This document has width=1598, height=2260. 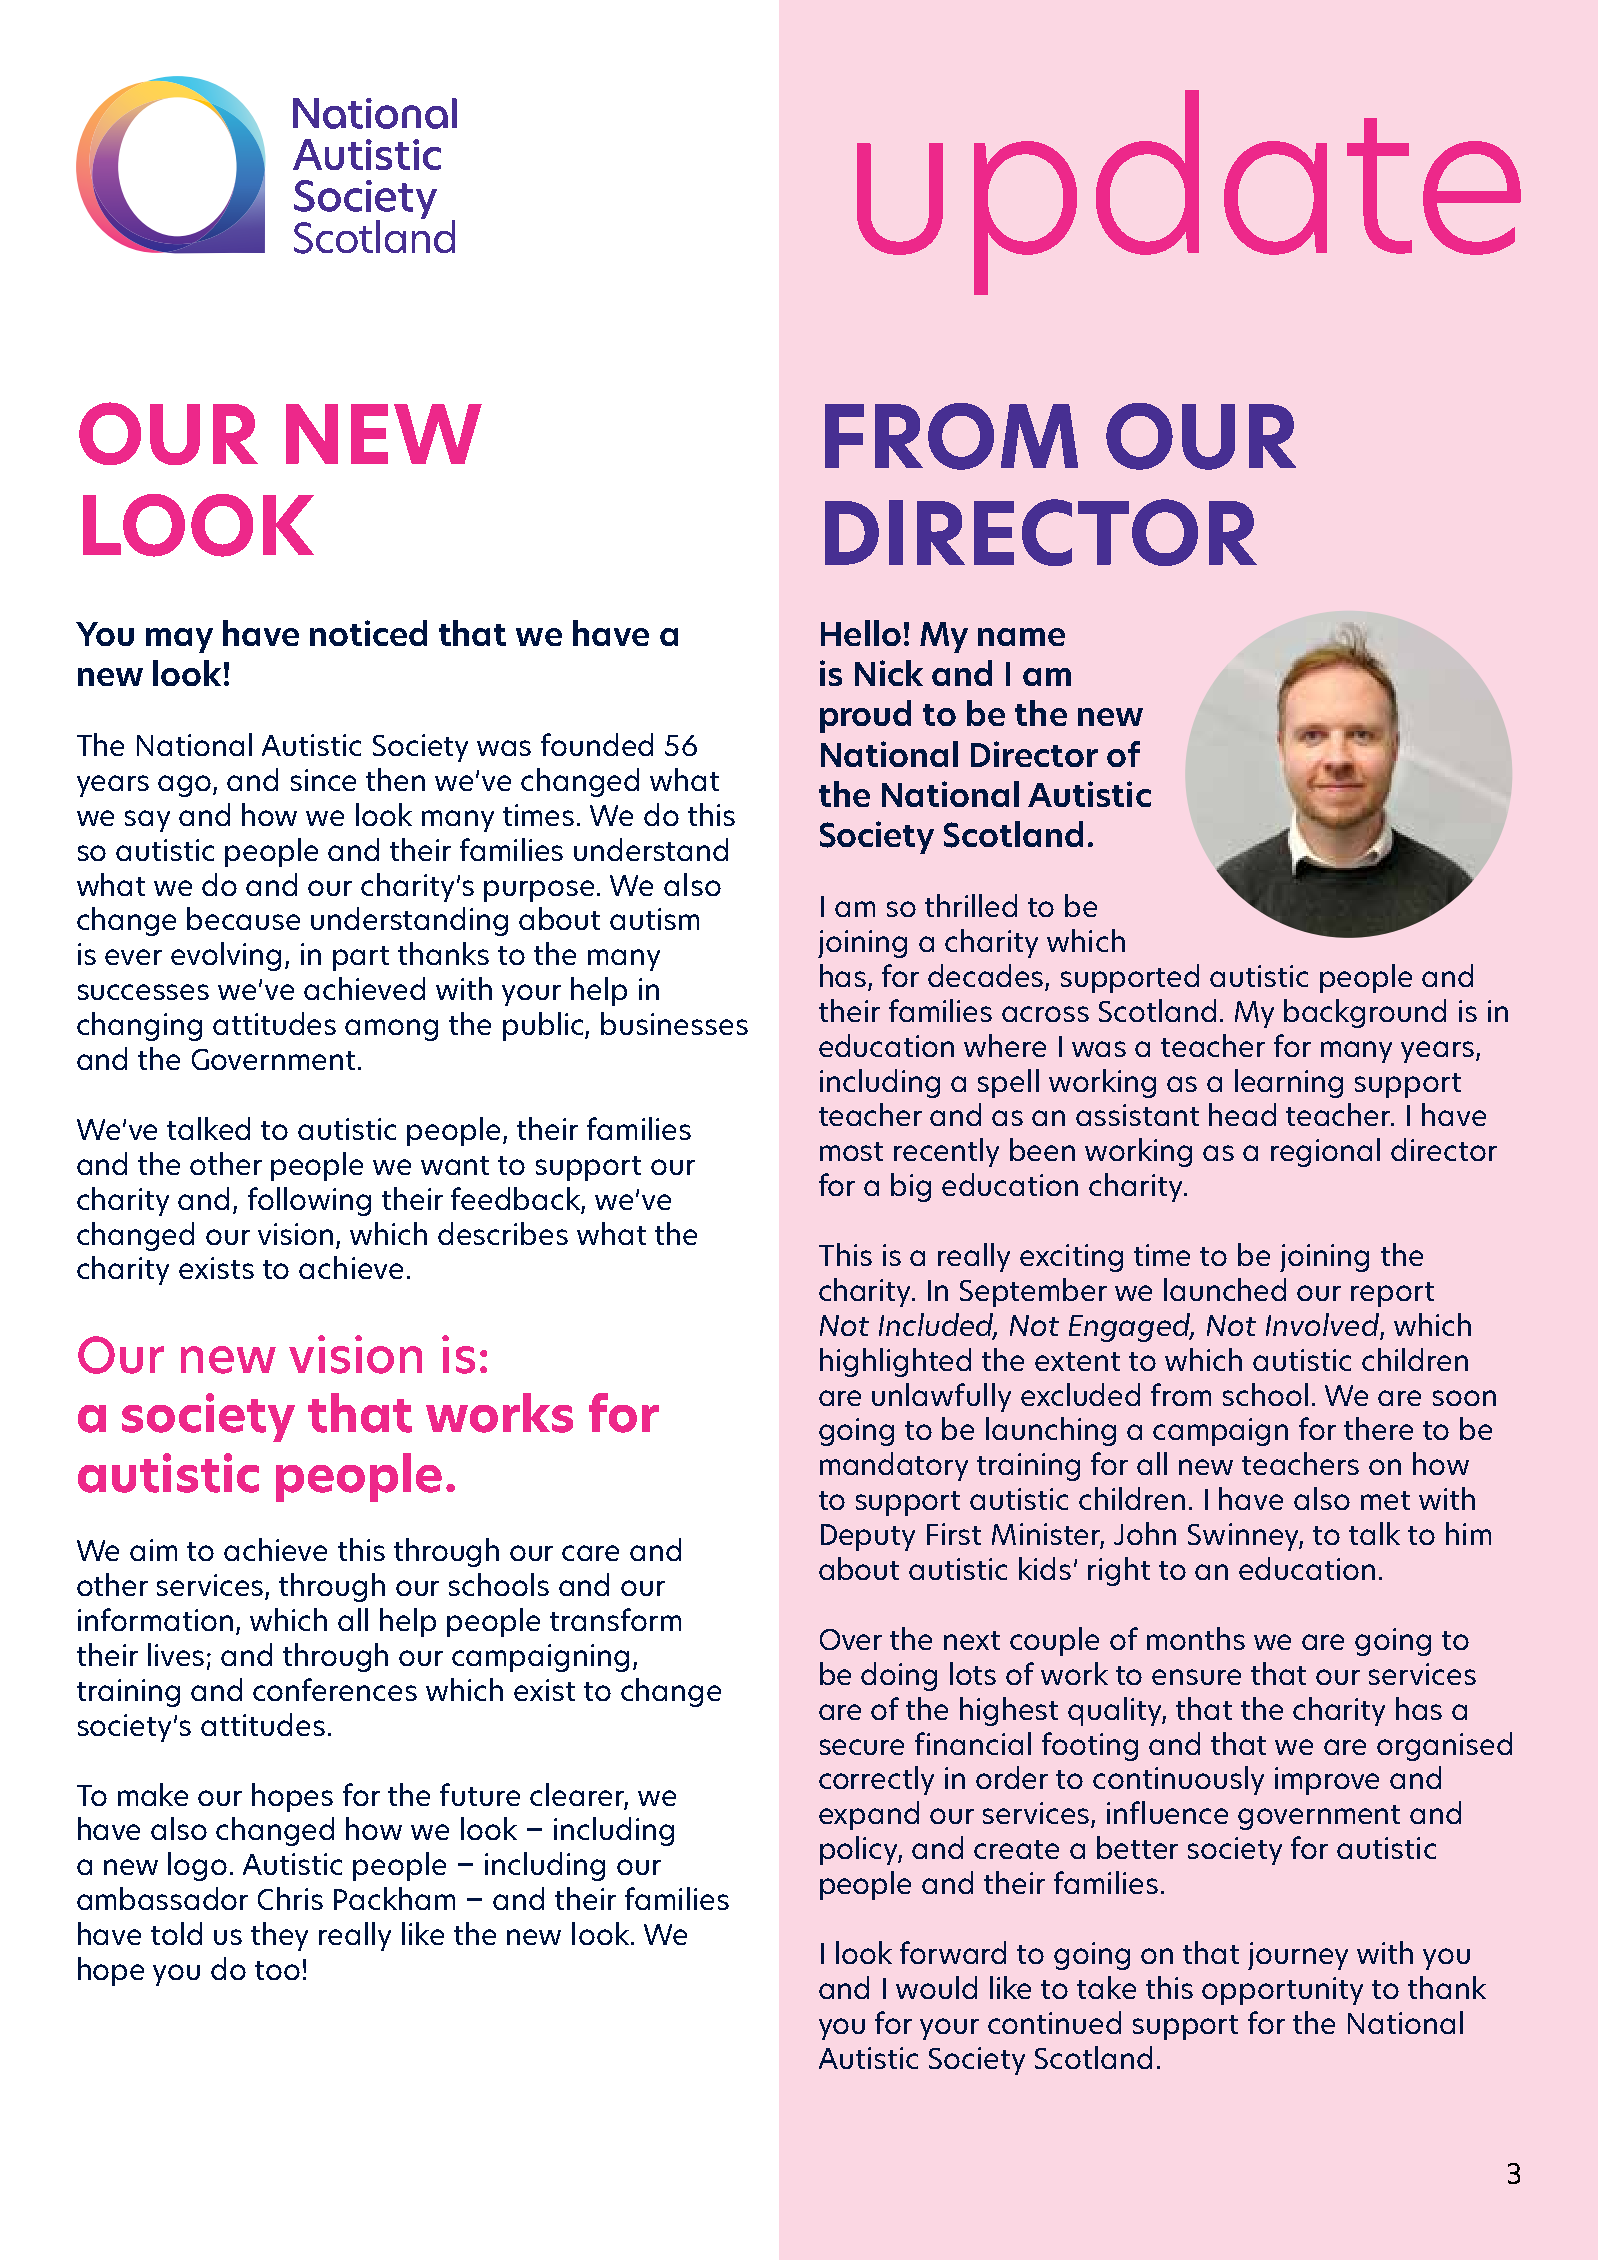 I want to click on Nick, so click(x=889, y=673).
